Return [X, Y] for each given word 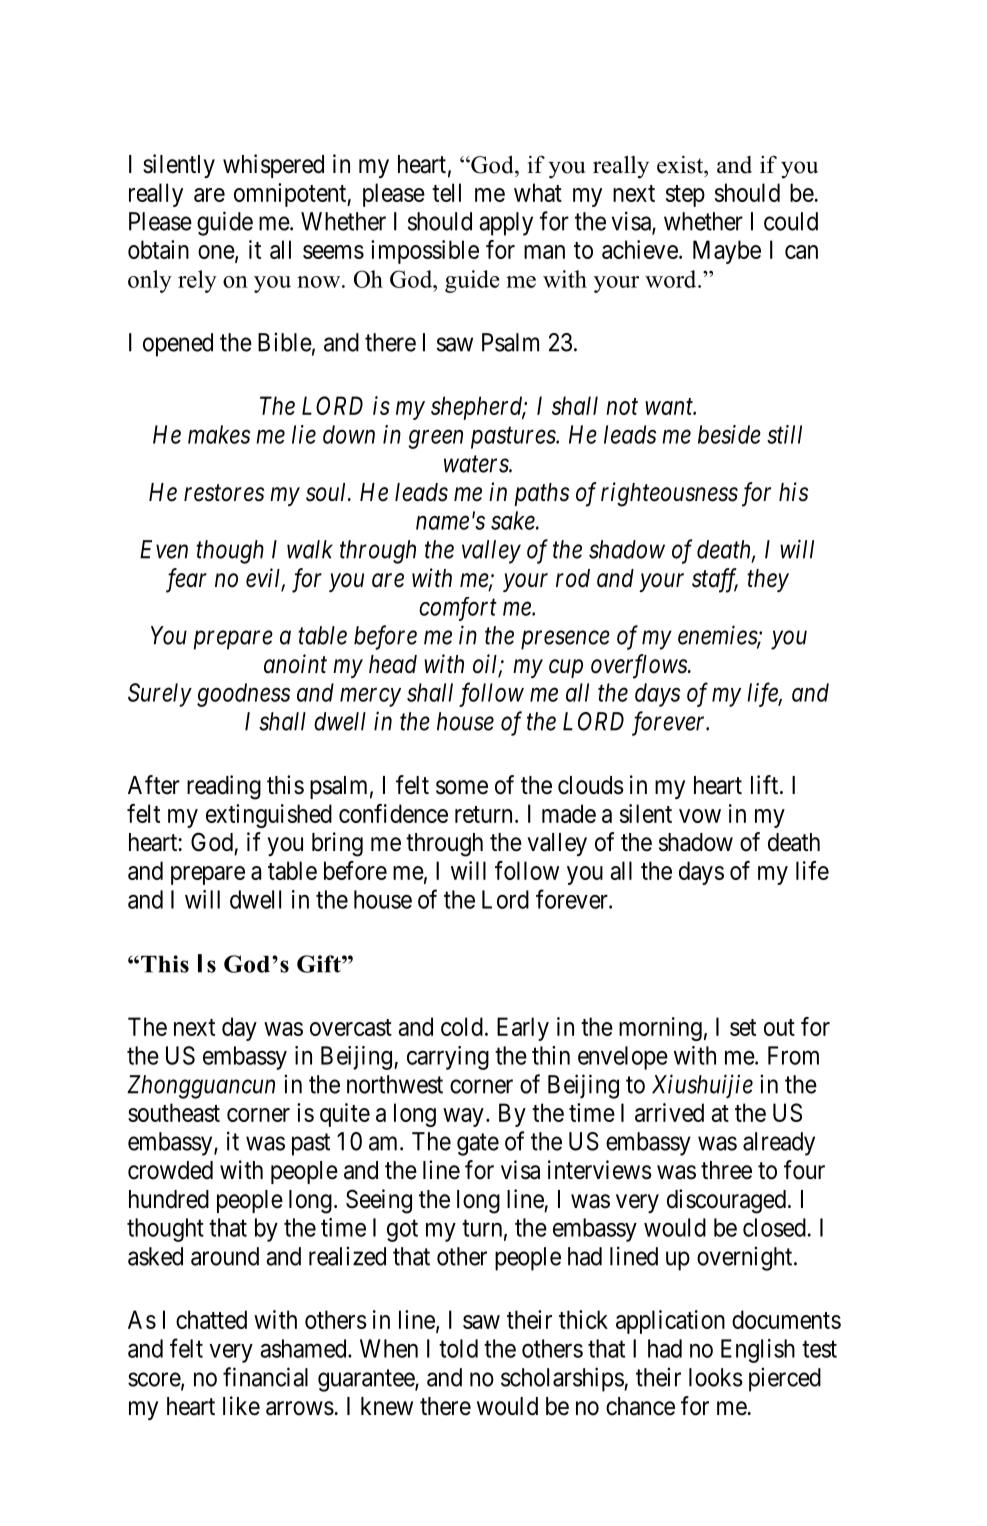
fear [186, 580]
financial [265, 1377]
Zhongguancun [201, 1087]
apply [506, 224]
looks [716, 1377]
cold [462, 1026]
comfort [458, 609]
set [743, 1027]
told [458, 1348]
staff [715, 580]
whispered [273, 166]
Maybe [727, 252]
